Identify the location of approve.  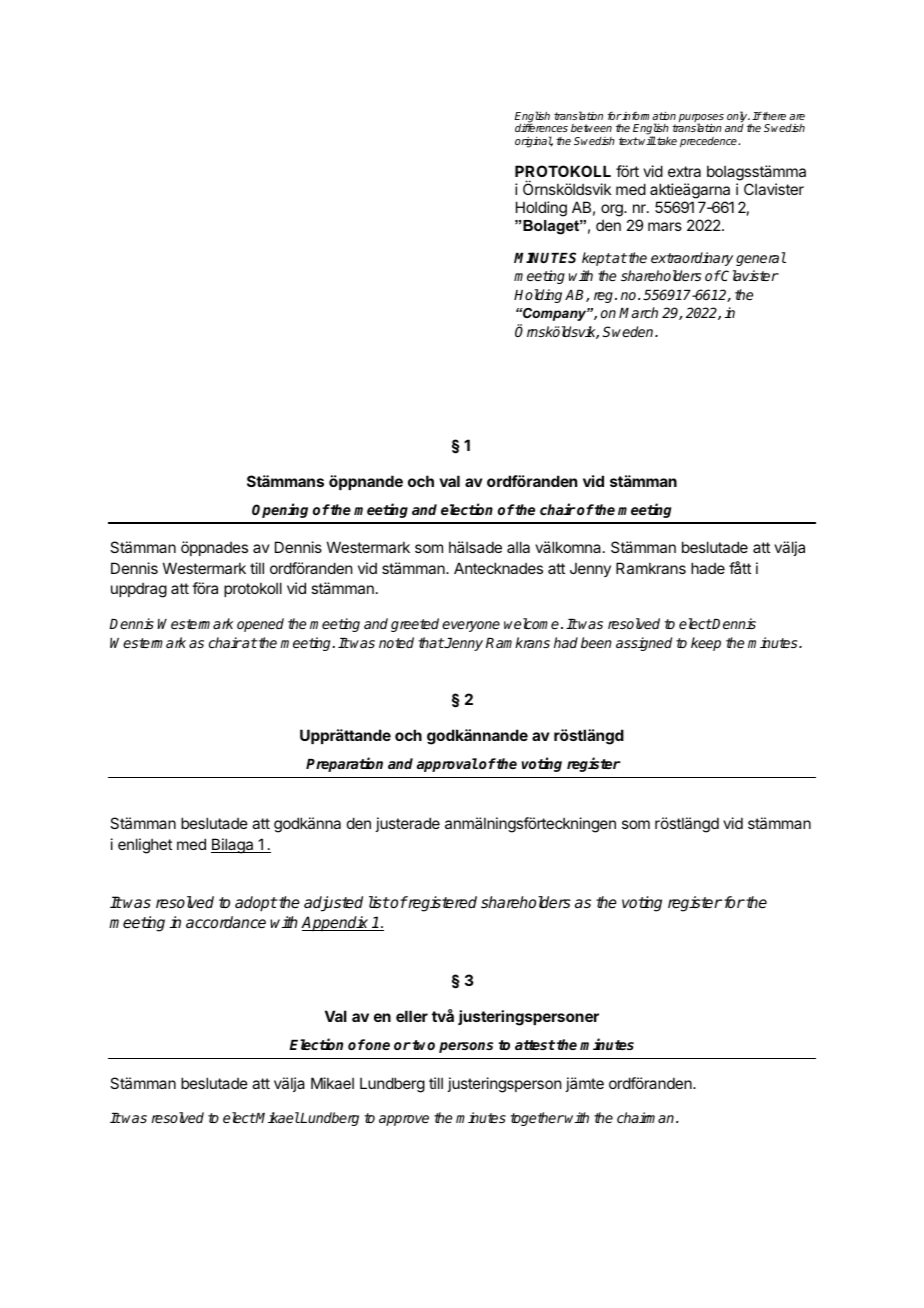
(404, 1120).
